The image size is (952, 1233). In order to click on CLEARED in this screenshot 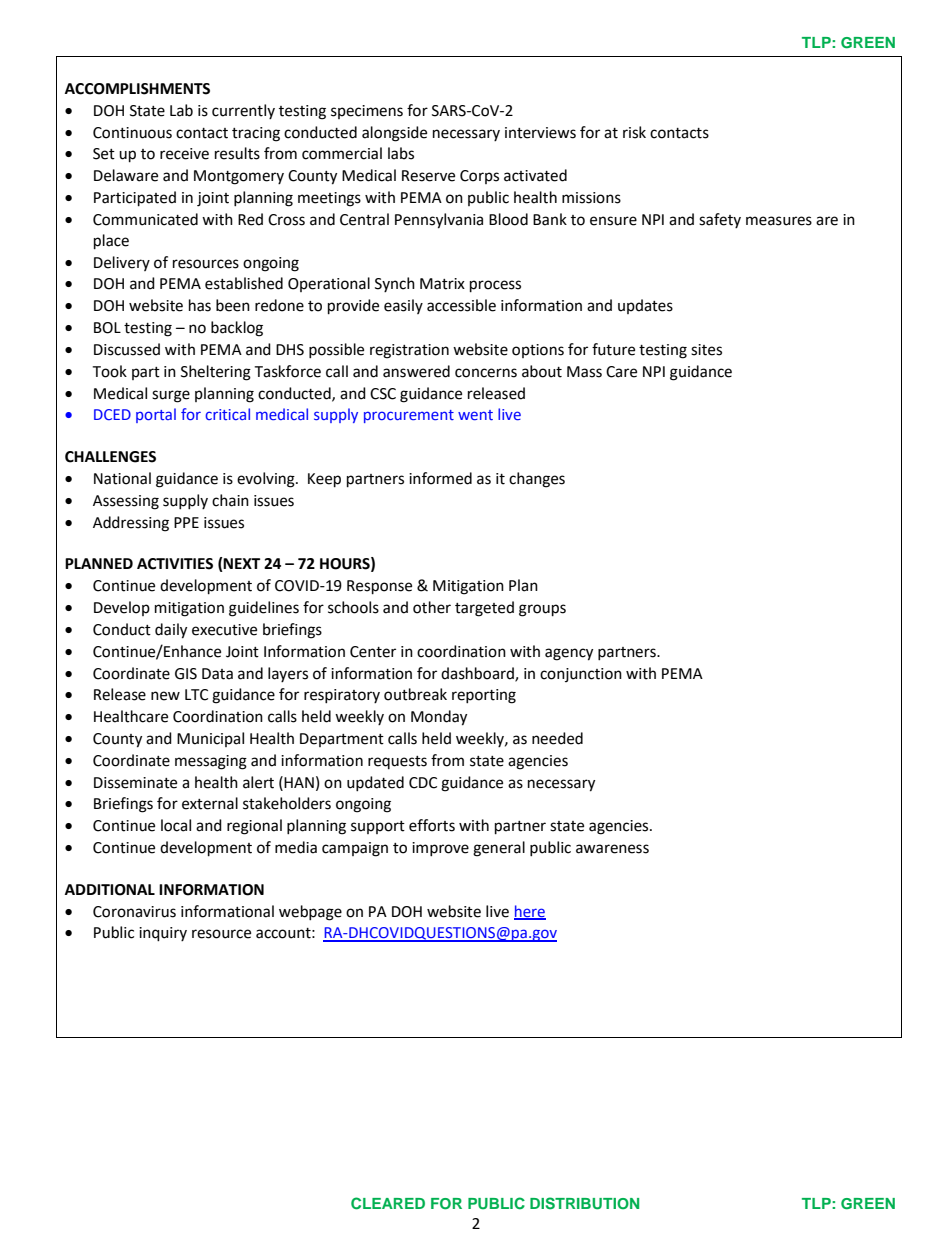, I will do `click(388, 1203)`.
